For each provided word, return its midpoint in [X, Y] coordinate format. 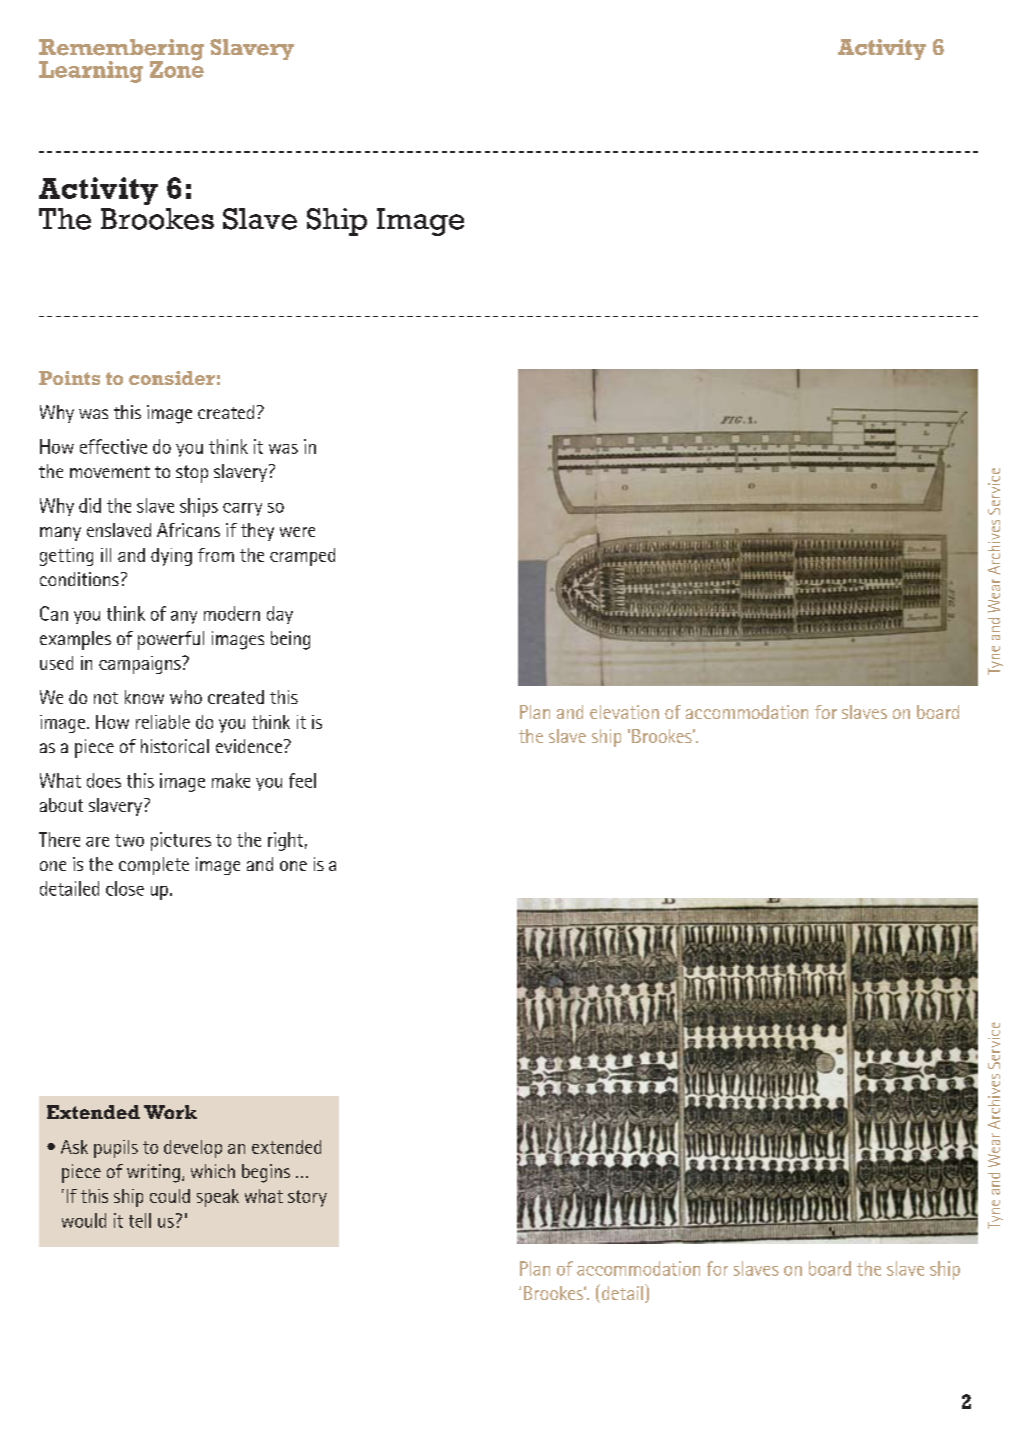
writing [153, 1173]
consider [172, 378]
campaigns [141, 665]
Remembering [121, 51]
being [290, 640]
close [125, 888]
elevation [624, 712]
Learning [91, 72]
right [285, 841]
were [297, 532]
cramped [302, 557]
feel [302, 780]
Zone [177, 68]
